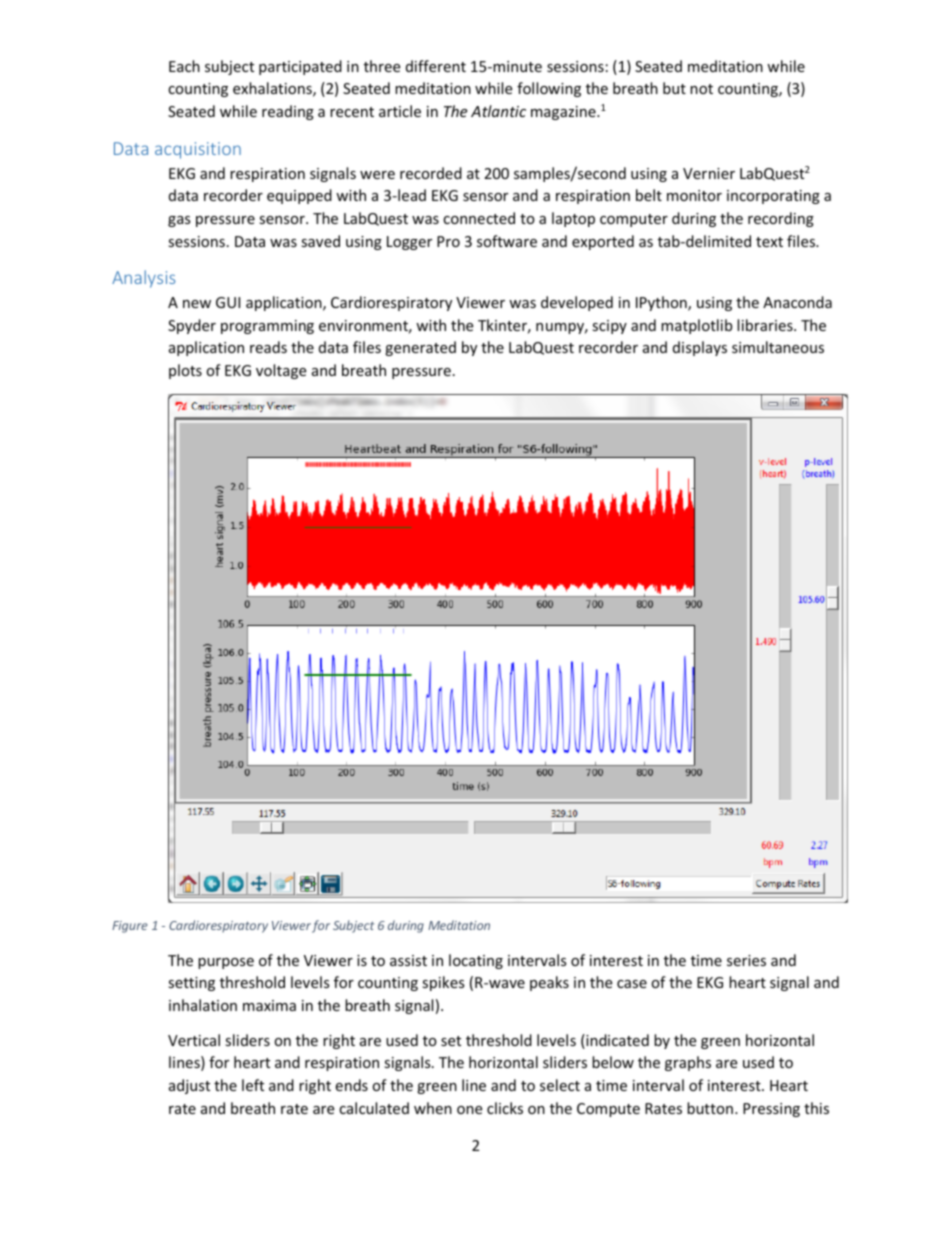 This screenshot has height=1233, width=952. Describe the element at coordinates (701, 89) in the screenshot. I see `not` at that location.
